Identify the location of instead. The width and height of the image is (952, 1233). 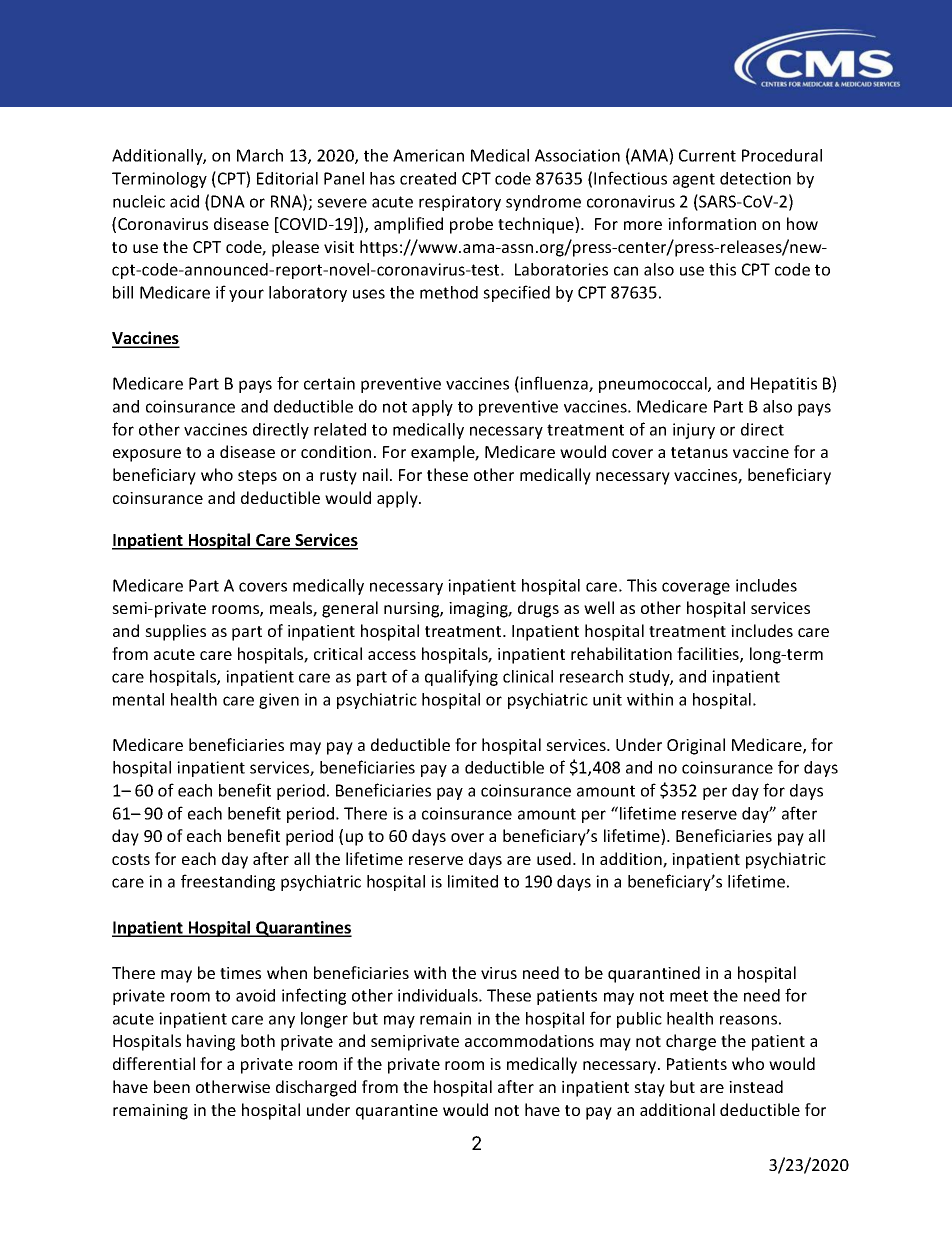
(756, 1086).
